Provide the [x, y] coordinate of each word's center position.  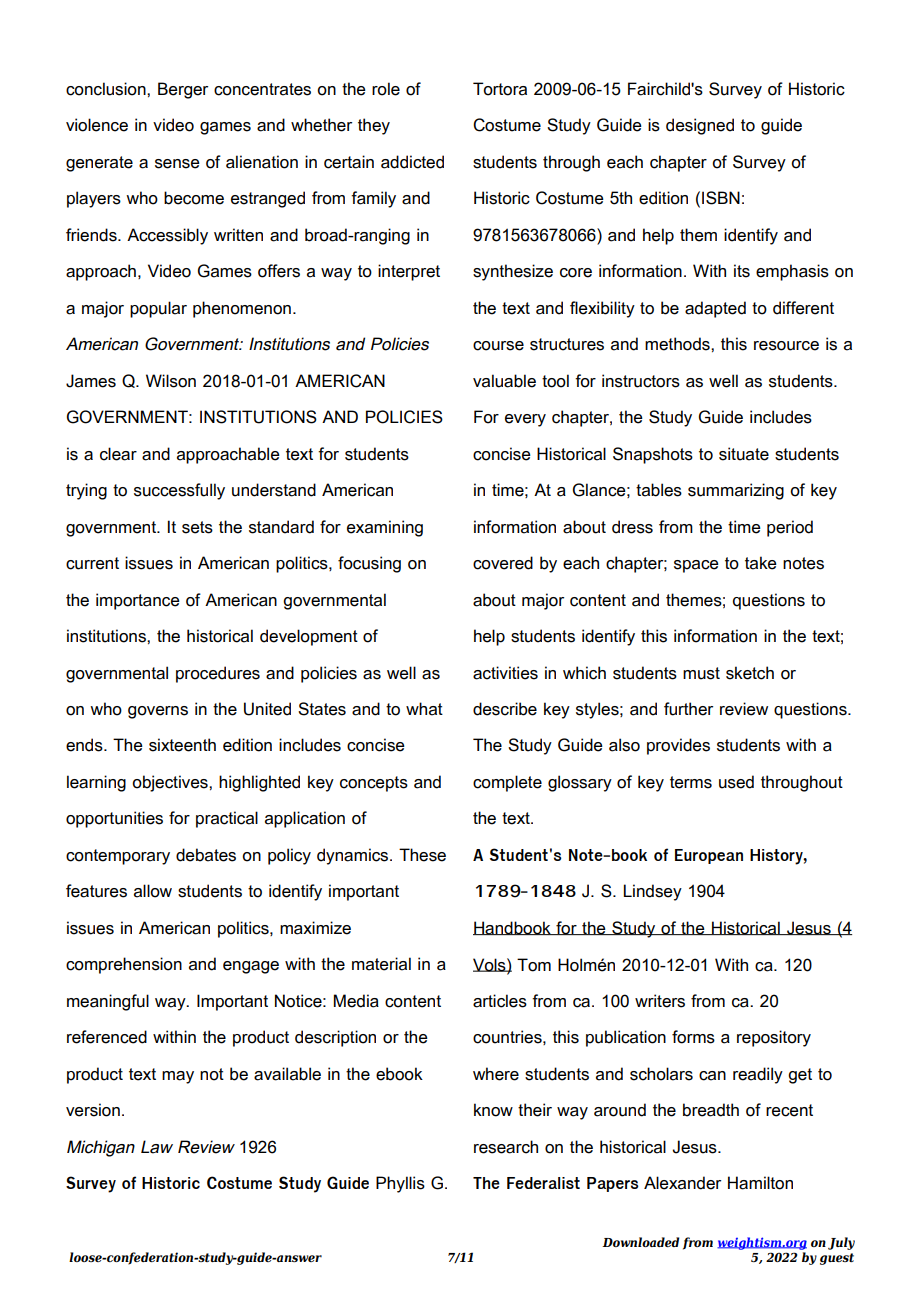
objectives [171, 783]
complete [507, 783]
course [498, 346]
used [736, 782]
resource [786, 346]
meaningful [108, 1002]
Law [157, 1147]
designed [700, 126]
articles [500, 1001]
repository [774, 1038]
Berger [183, 90]
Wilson [171, 381]
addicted [412, 162]
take [761, 563]
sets [197, 527]
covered [503, 563]
